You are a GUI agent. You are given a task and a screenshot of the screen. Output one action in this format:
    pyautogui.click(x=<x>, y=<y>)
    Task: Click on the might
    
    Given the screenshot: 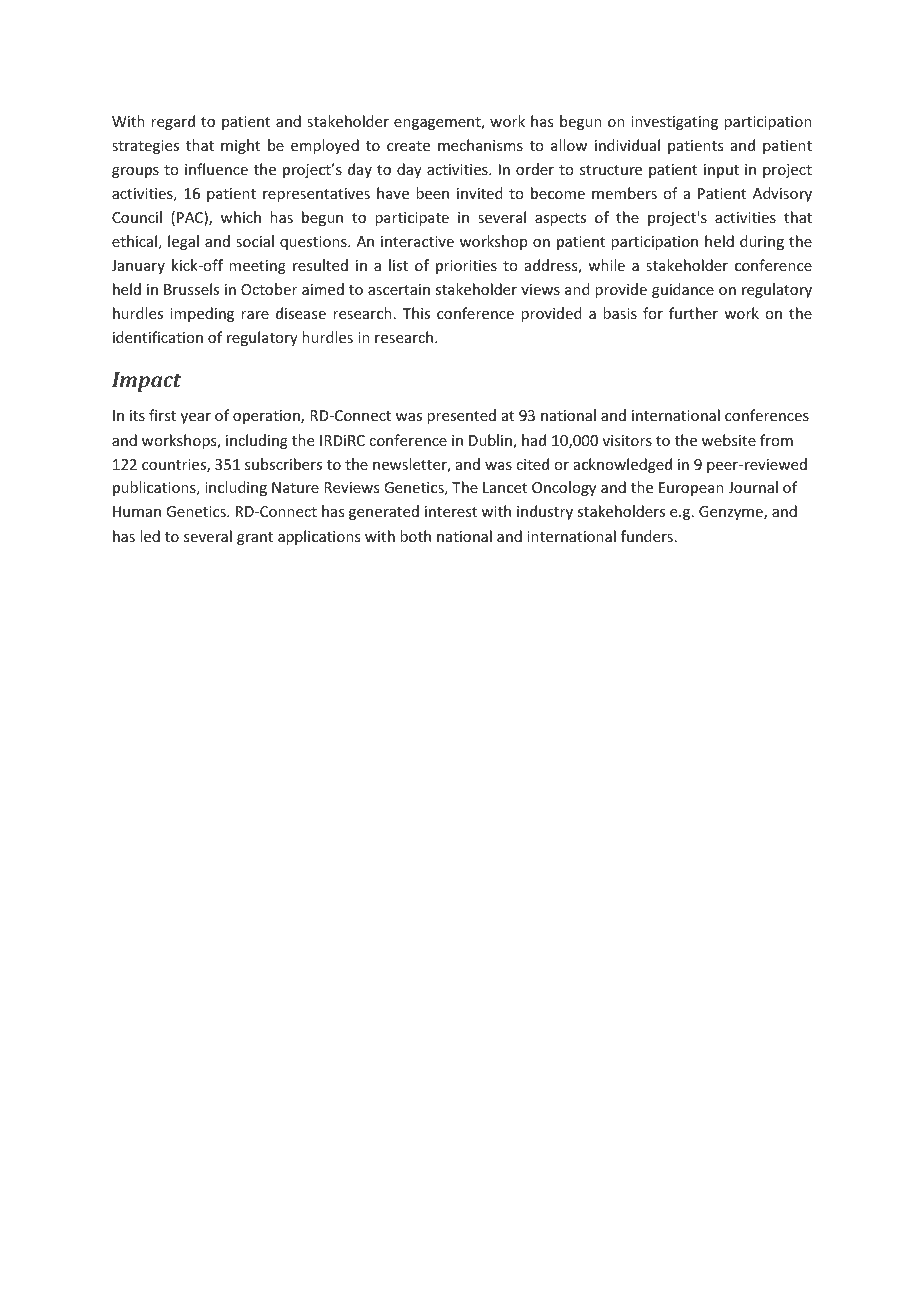 What is the action you would take?
    pyautogui.click(x=240, y=146)
